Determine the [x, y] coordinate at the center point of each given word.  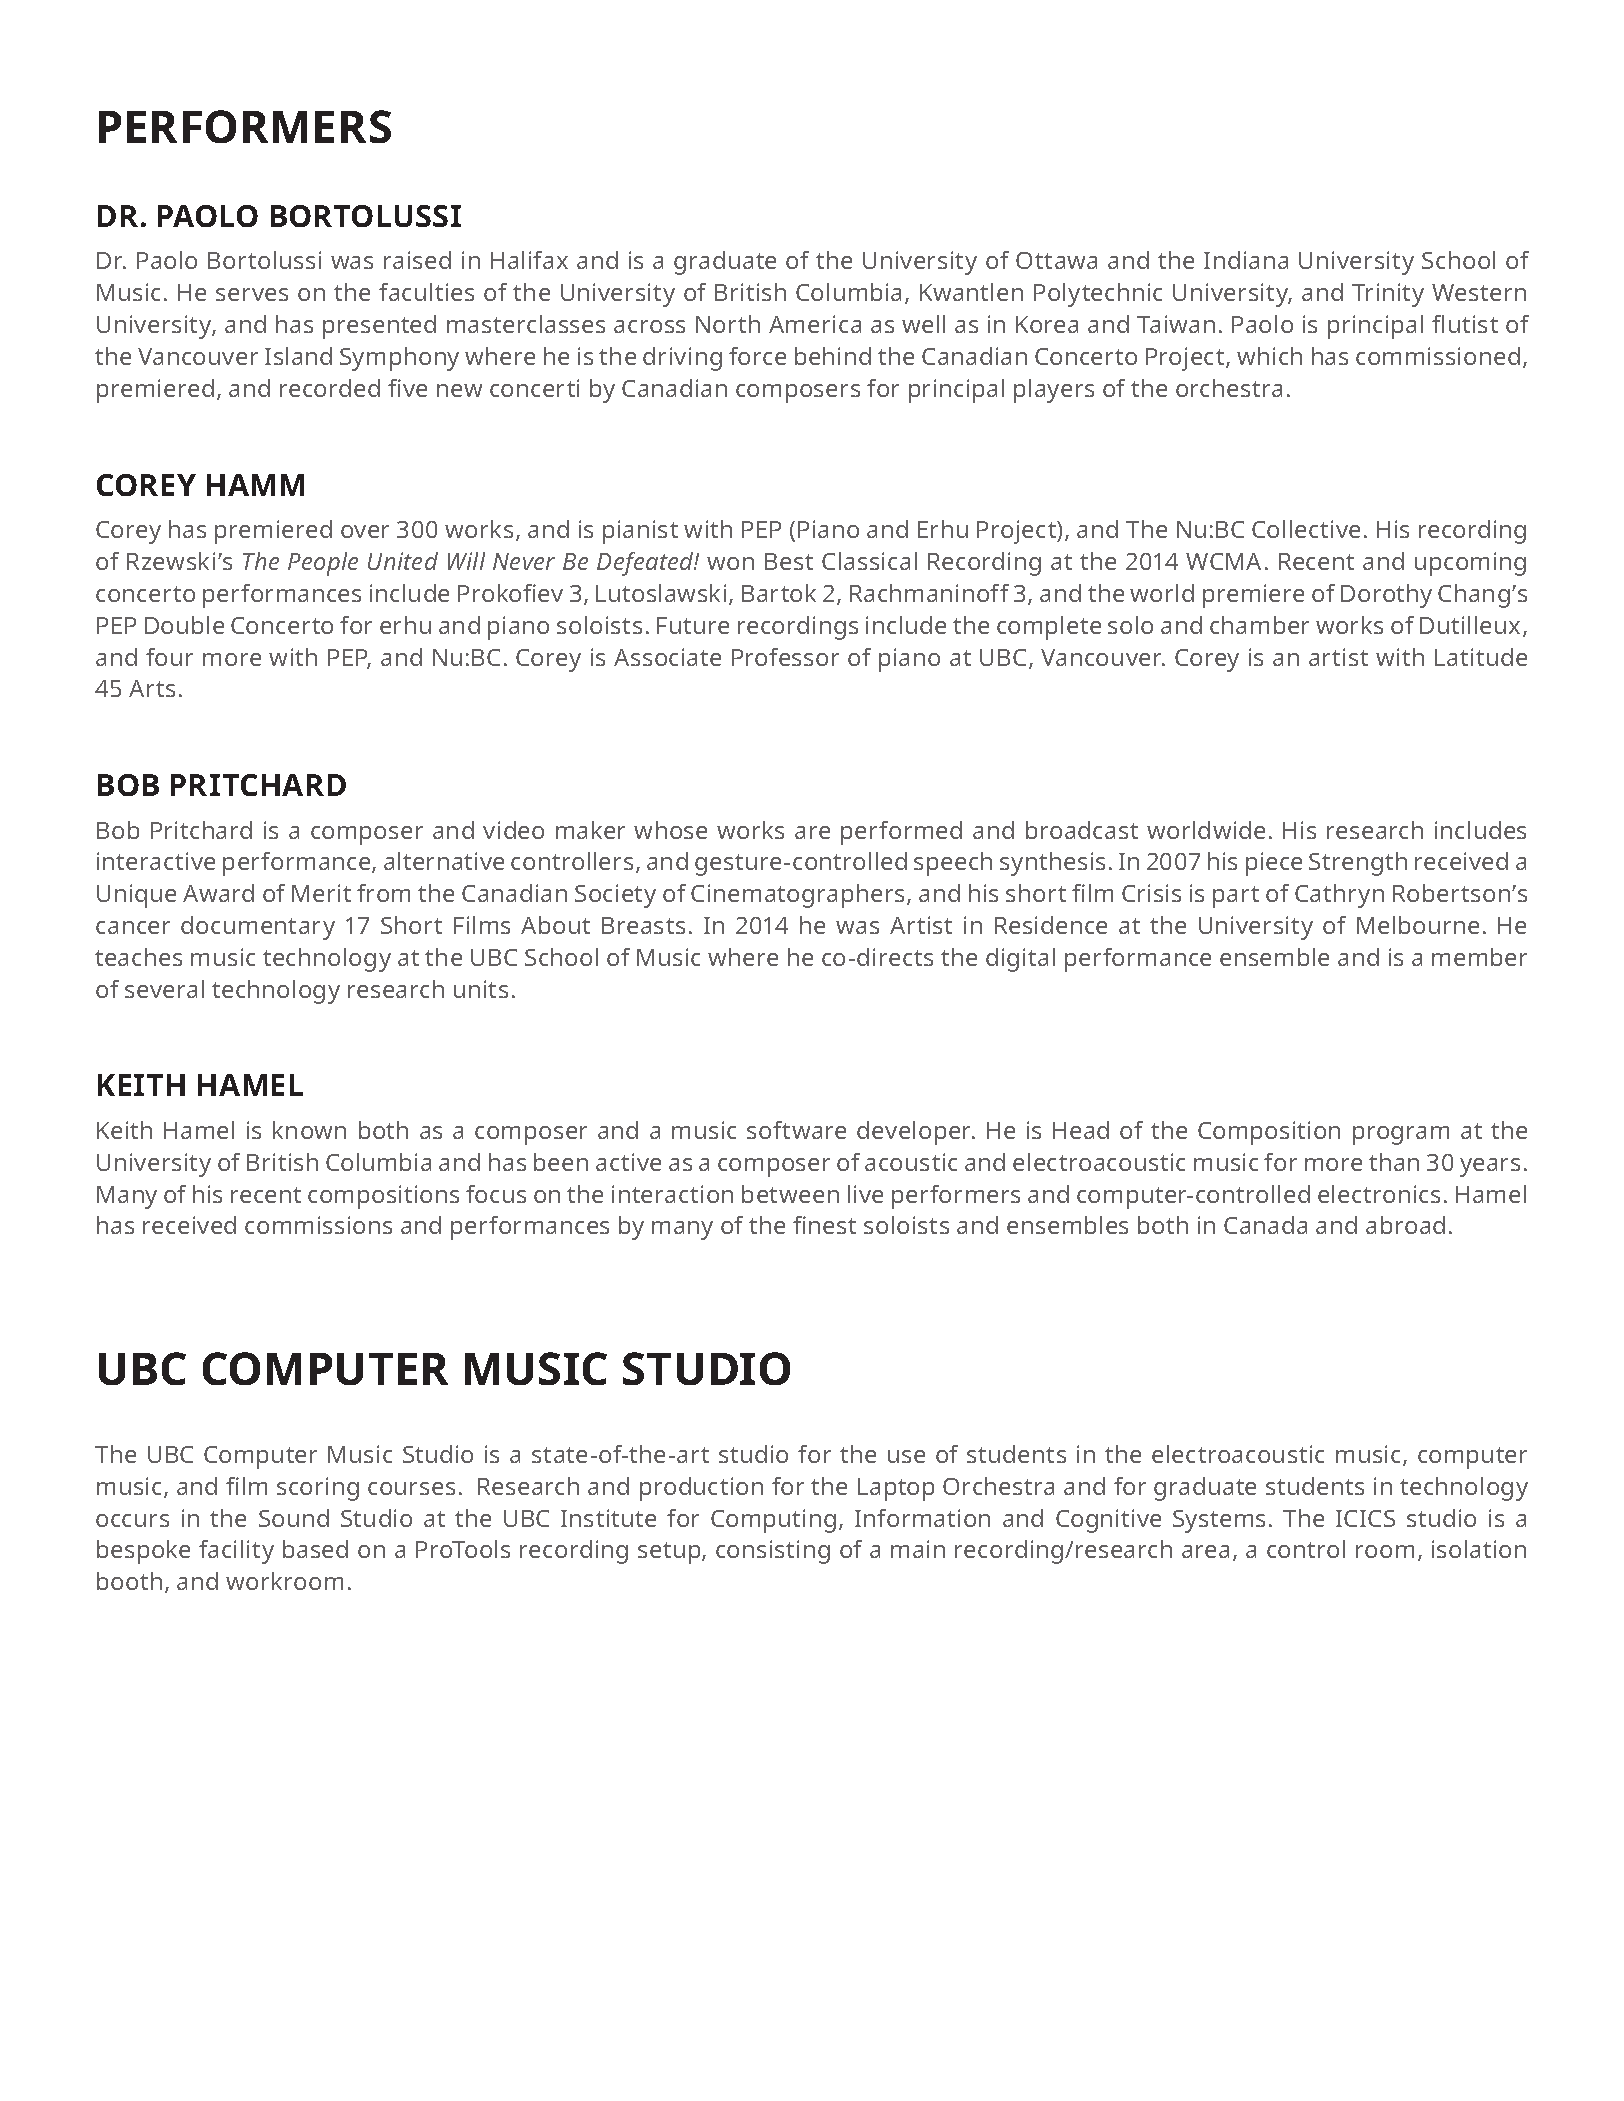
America [815, 324]
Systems [1219, 1521]
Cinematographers [797, 896]
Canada [1265, 1225]
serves [252, 294]
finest [824, 1225]
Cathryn [1339, 896]
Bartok [779, 593]
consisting [773, 1552]
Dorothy [1386, 596]
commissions [318, 1225]
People [323, 564]
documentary [258, 928]
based [315, 1549]
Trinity [1388, 295]
